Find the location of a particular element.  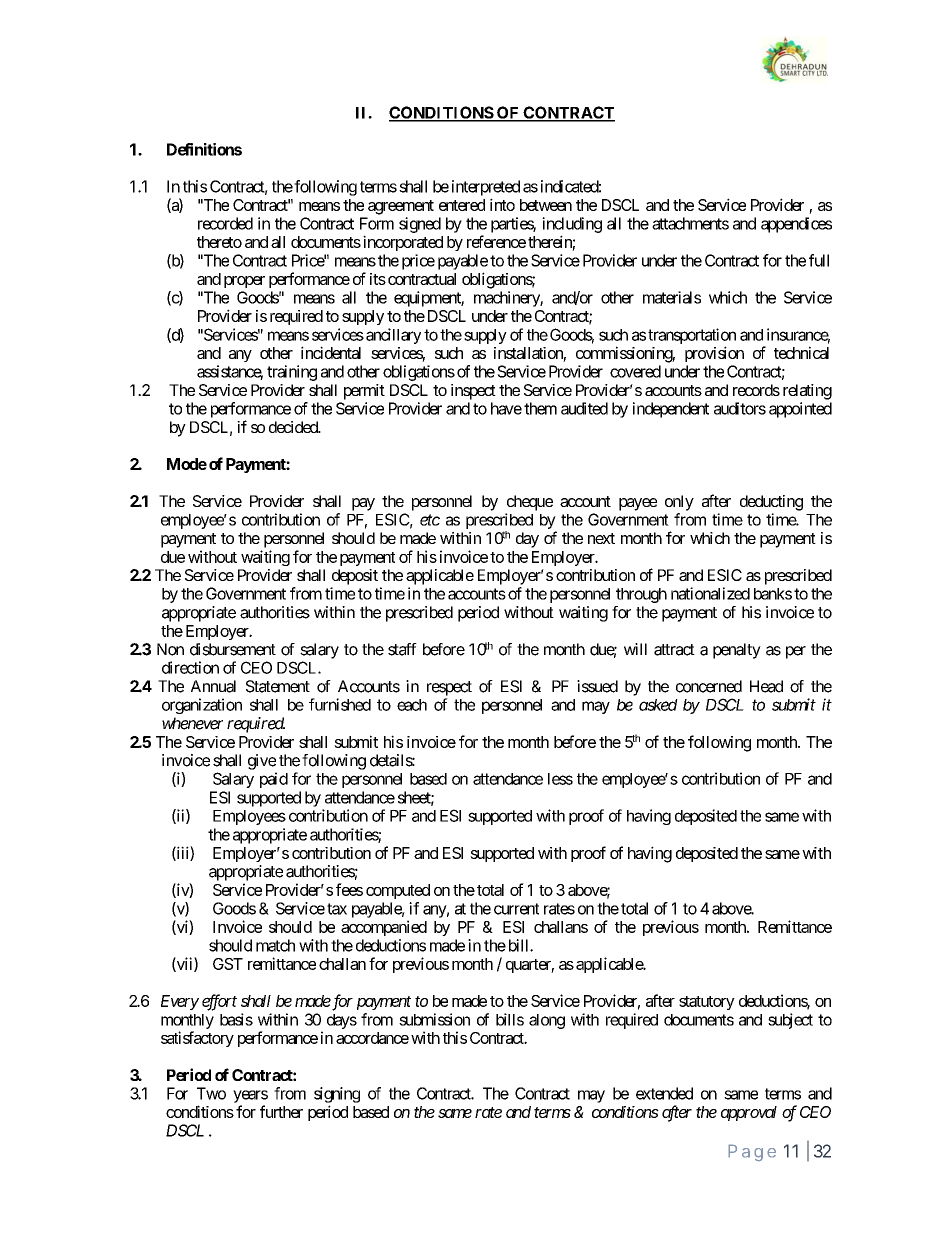

asked is located at coordinates (658, 705).
